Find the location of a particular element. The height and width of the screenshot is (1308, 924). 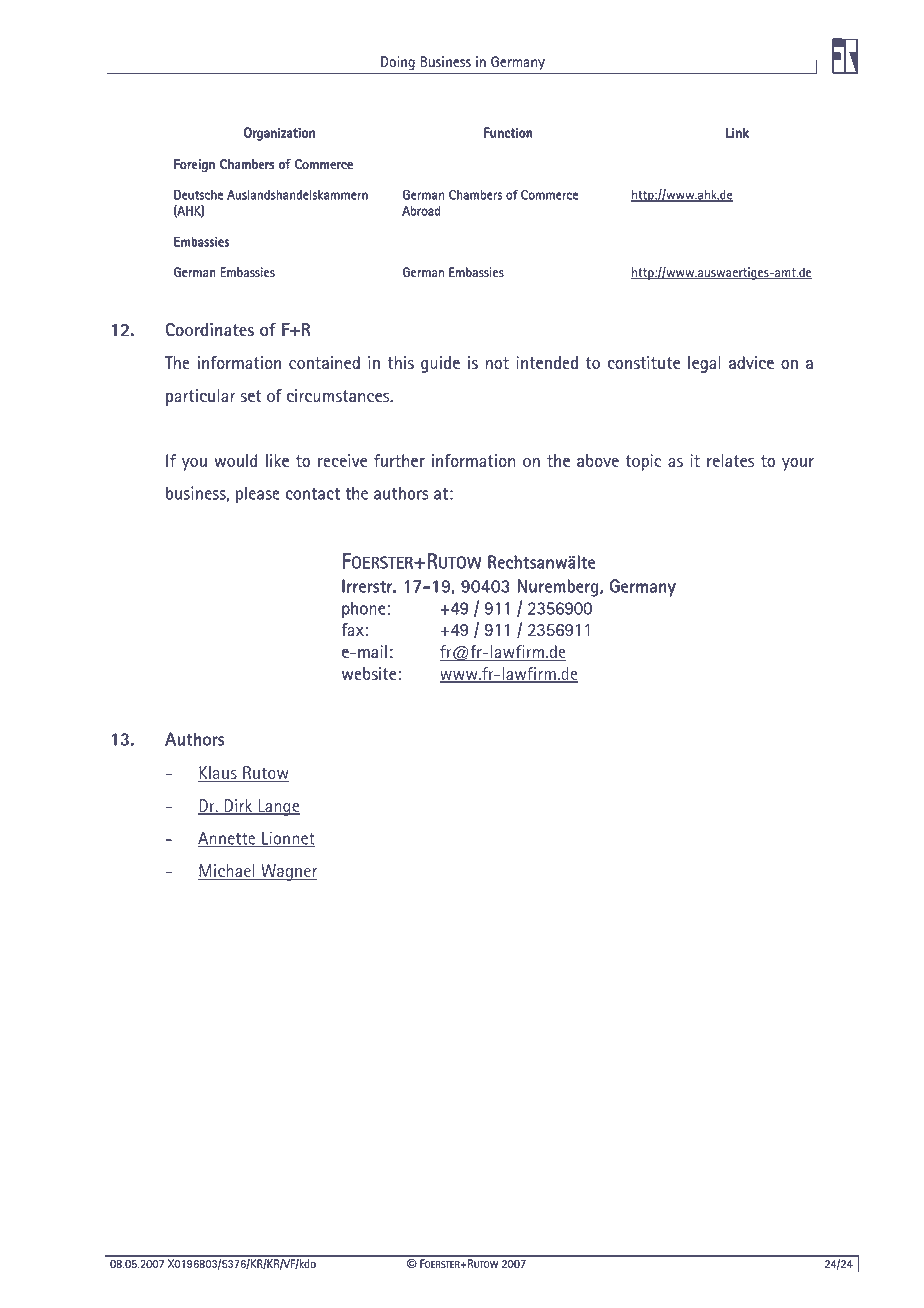

Link is located at coordinates (737, 133).
